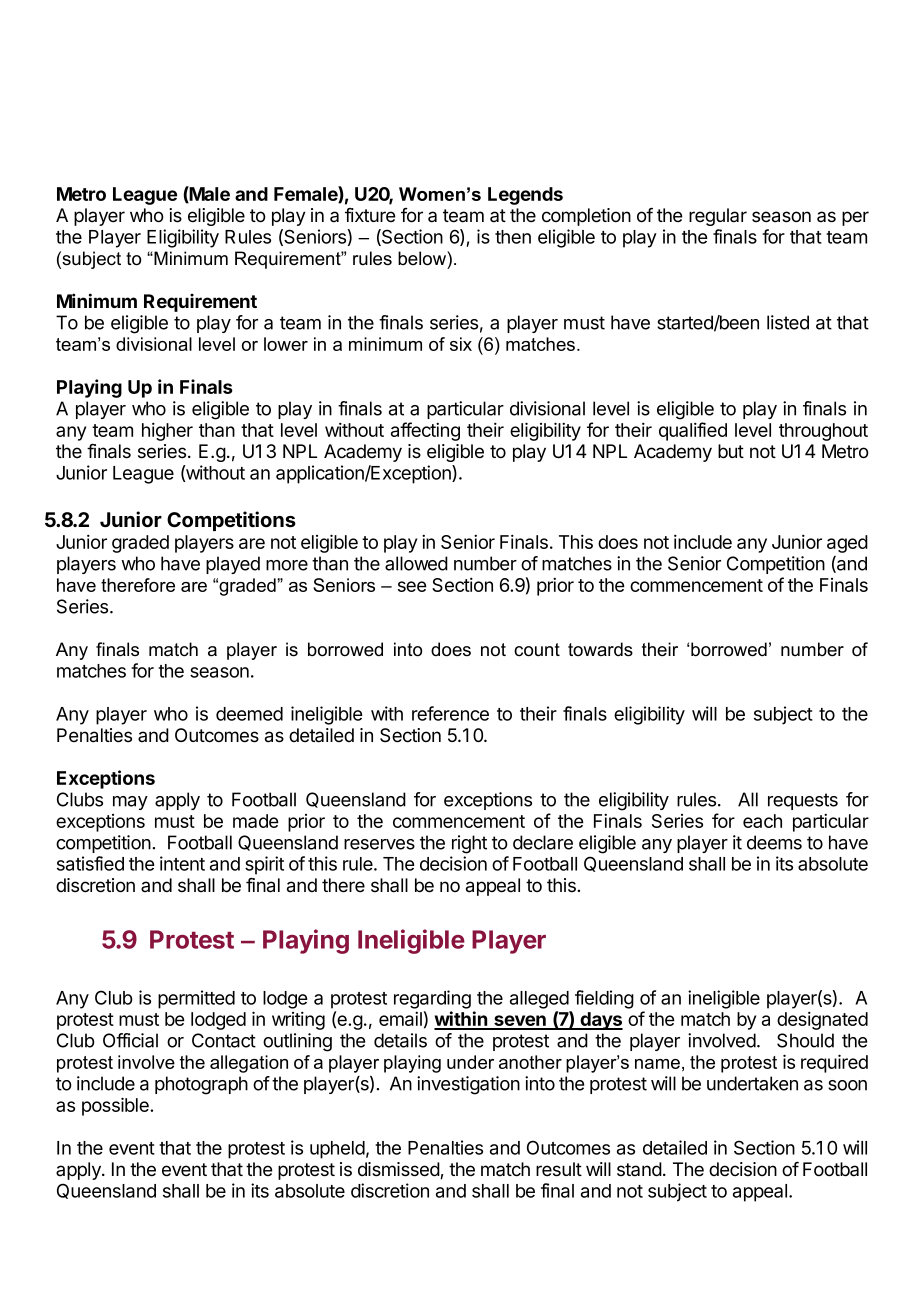 The height and width of the screenshot is (1309, 924). What do you see at coordinates (600, 649) in the screenshot?
I see `towards` at bounding box center [600, 649].
